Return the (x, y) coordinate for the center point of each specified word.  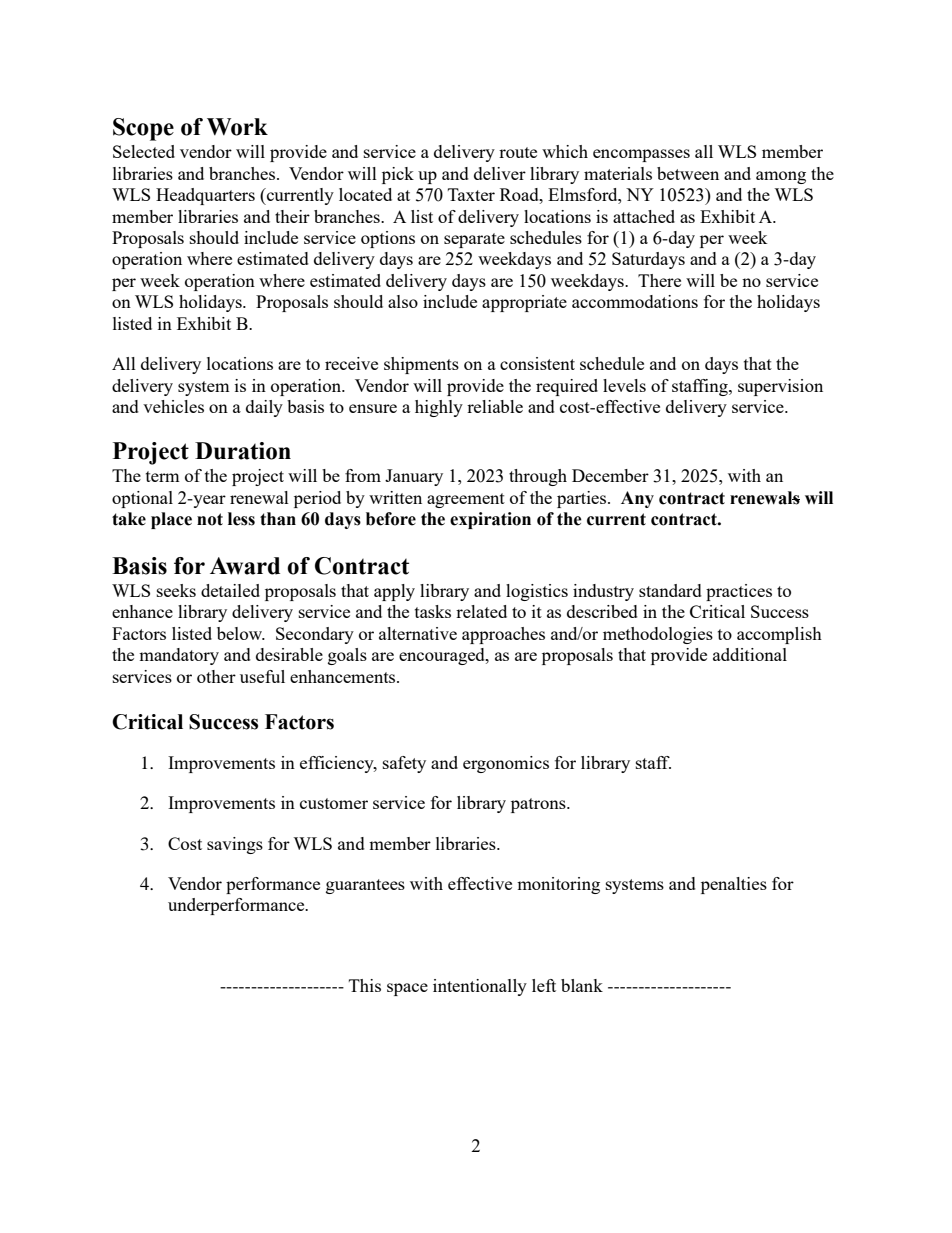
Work (237, 127)
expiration (490, 520)
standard (670, 590)
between (688, 173)
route (518, 152)
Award (245, 566)
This (365, 985)
